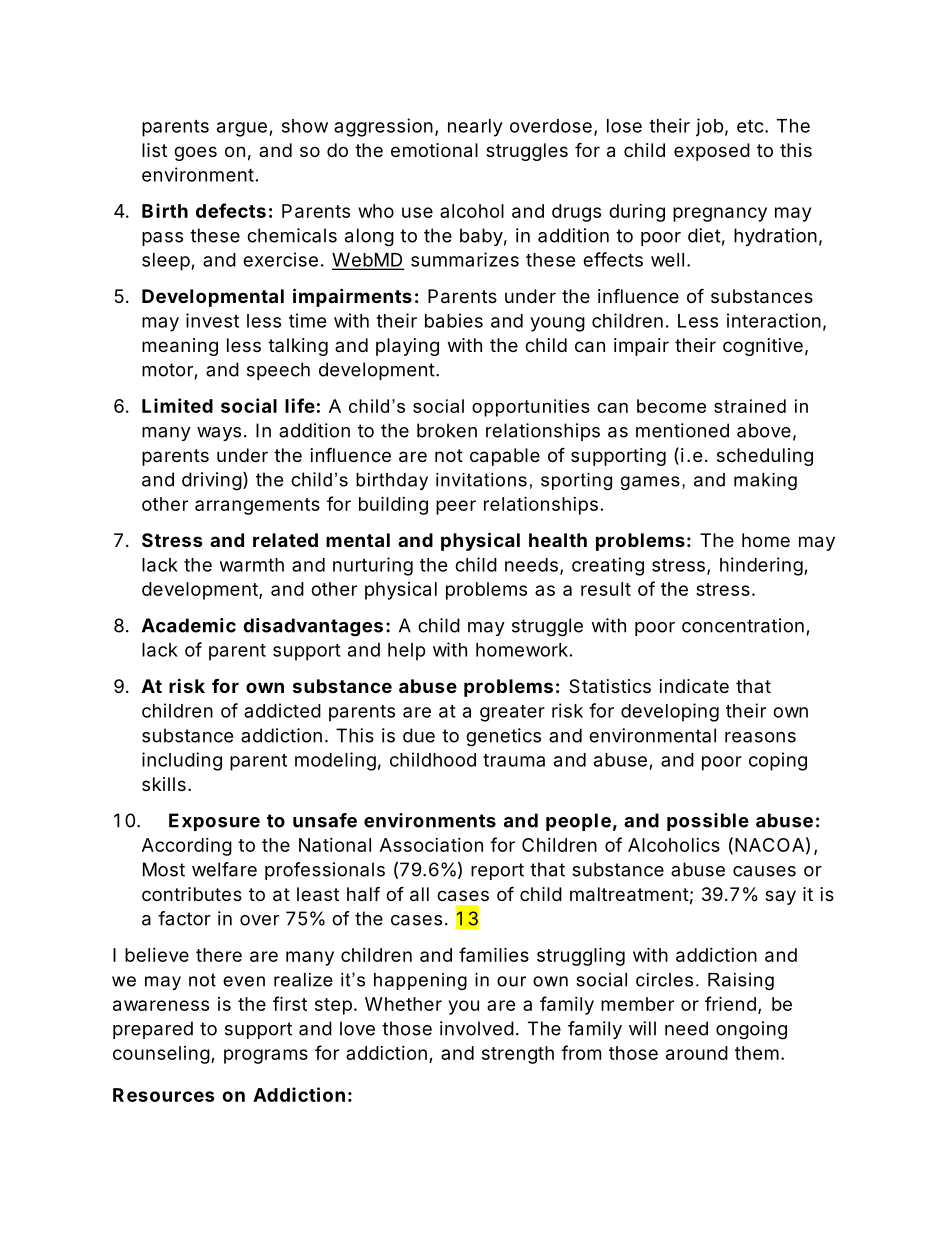 The width and height of the document is (952, 1233). What do you see at coordinates (434, 150) in the document?
I see `emotional` at bounding box center [434, 150].
